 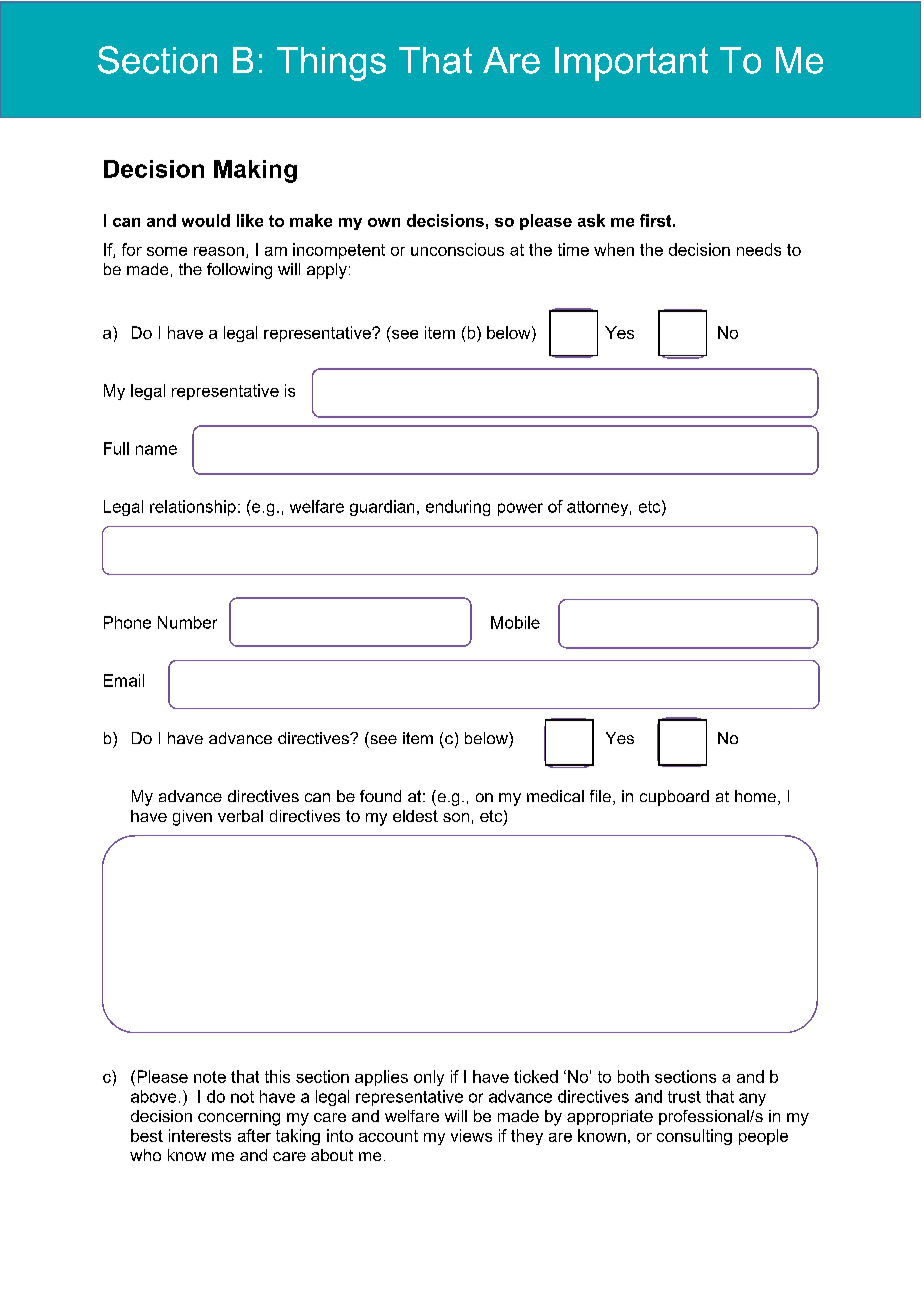 What do you see at coordinates (755, 796) in the screenshot?
I see `home` at bounding box center [755, 796].
